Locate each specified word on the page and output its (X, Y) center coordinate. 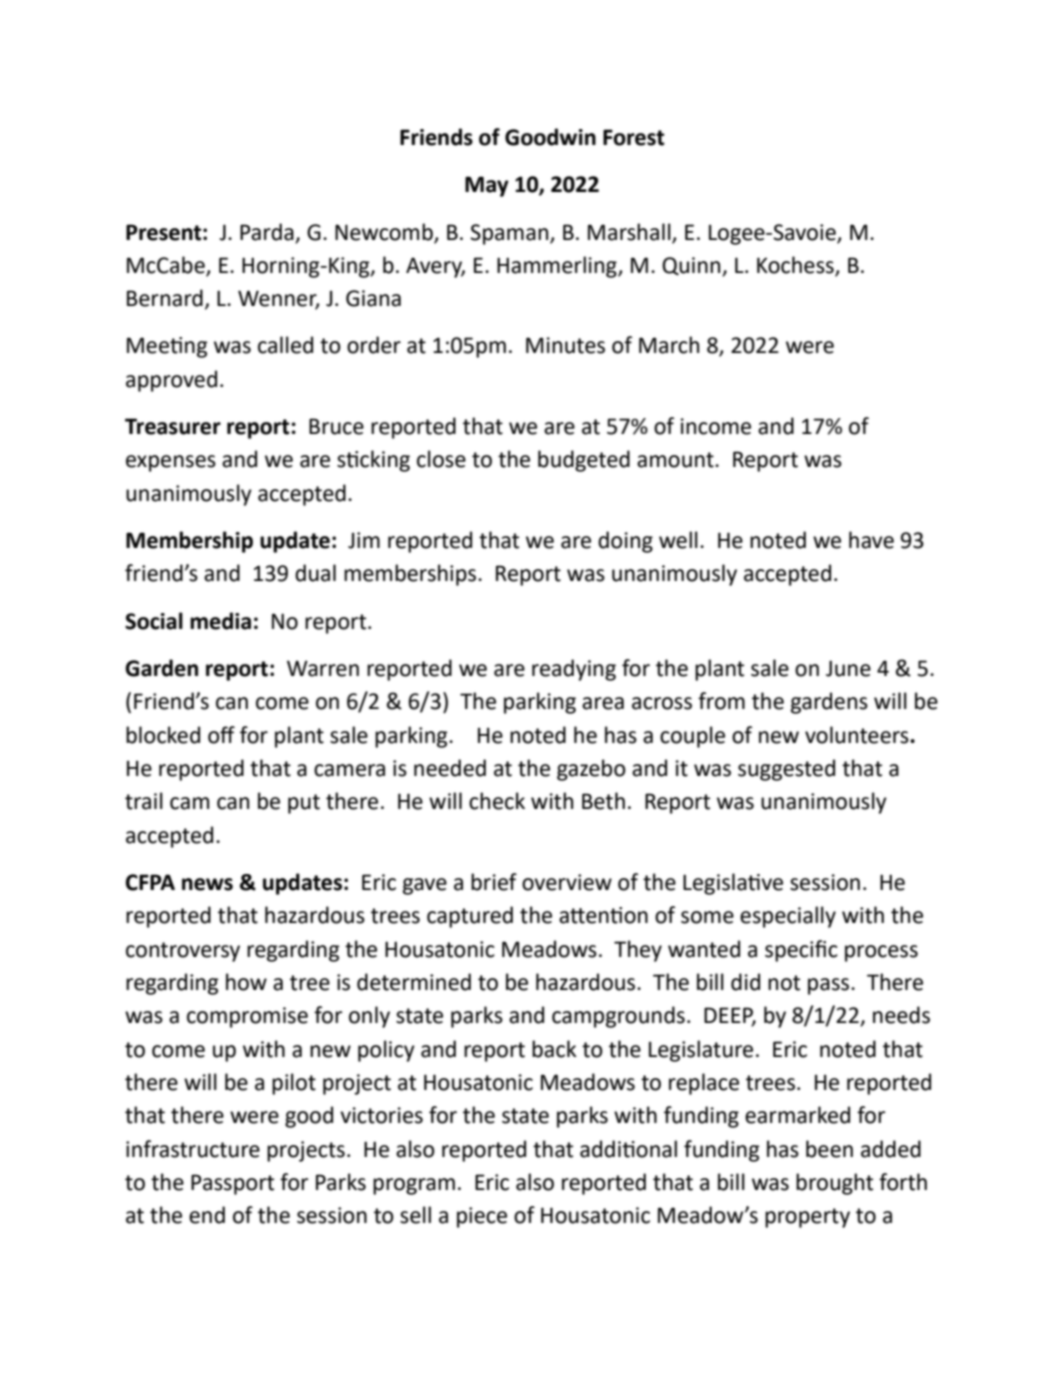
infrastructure (193, 1149)
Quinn (692, 267)
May (487, 186)
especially (788, 917)
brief (494, 882)
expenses (171, 463)
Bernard (165, 298)
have (871, 540)
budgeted (584, 461)
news (207, 884)
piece (482, 1217)
